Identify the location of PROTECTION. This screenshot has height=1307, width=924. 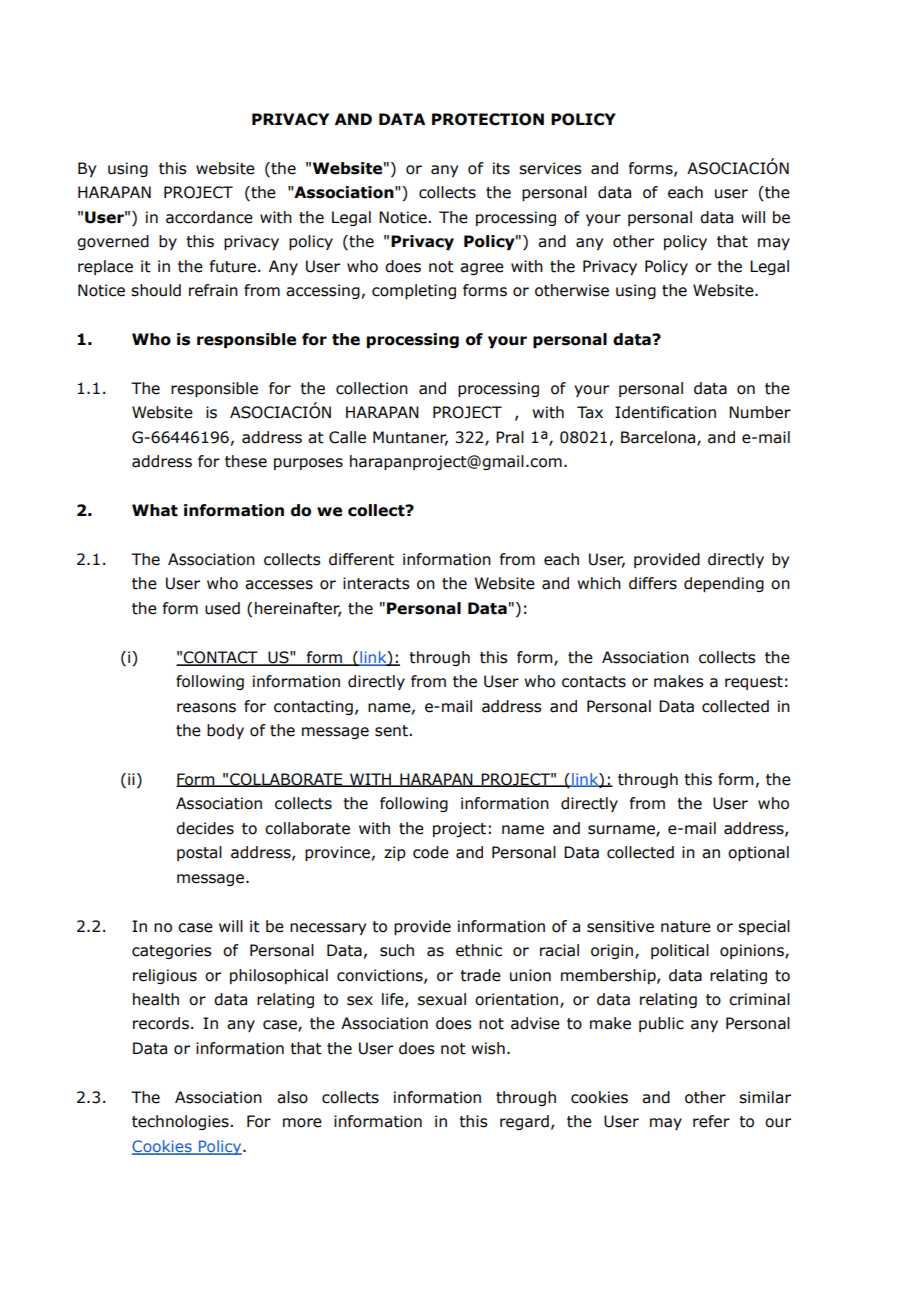
(488, 119).
